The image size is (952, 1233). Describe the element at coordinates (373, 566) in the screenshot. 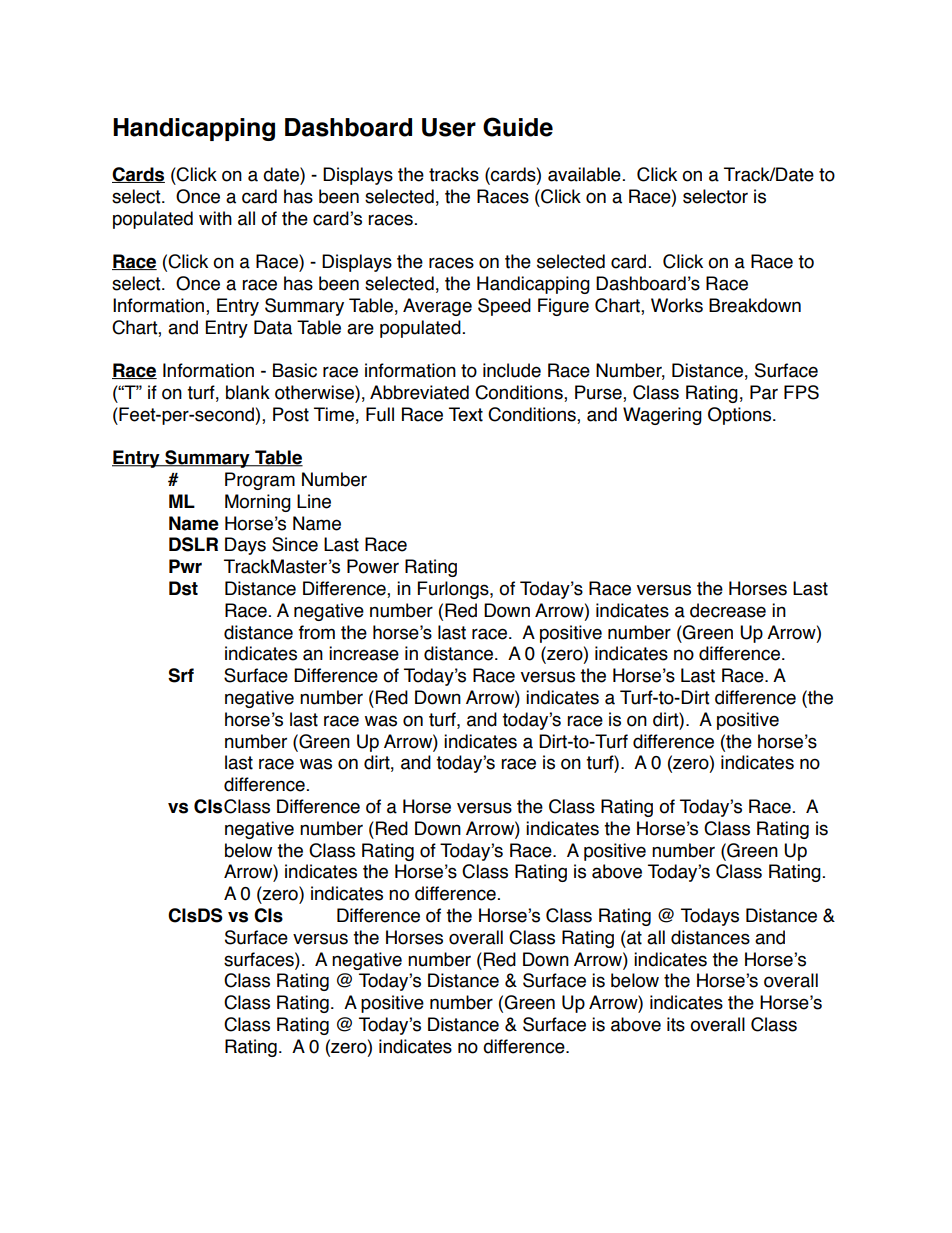

I see `Power` at that location.
